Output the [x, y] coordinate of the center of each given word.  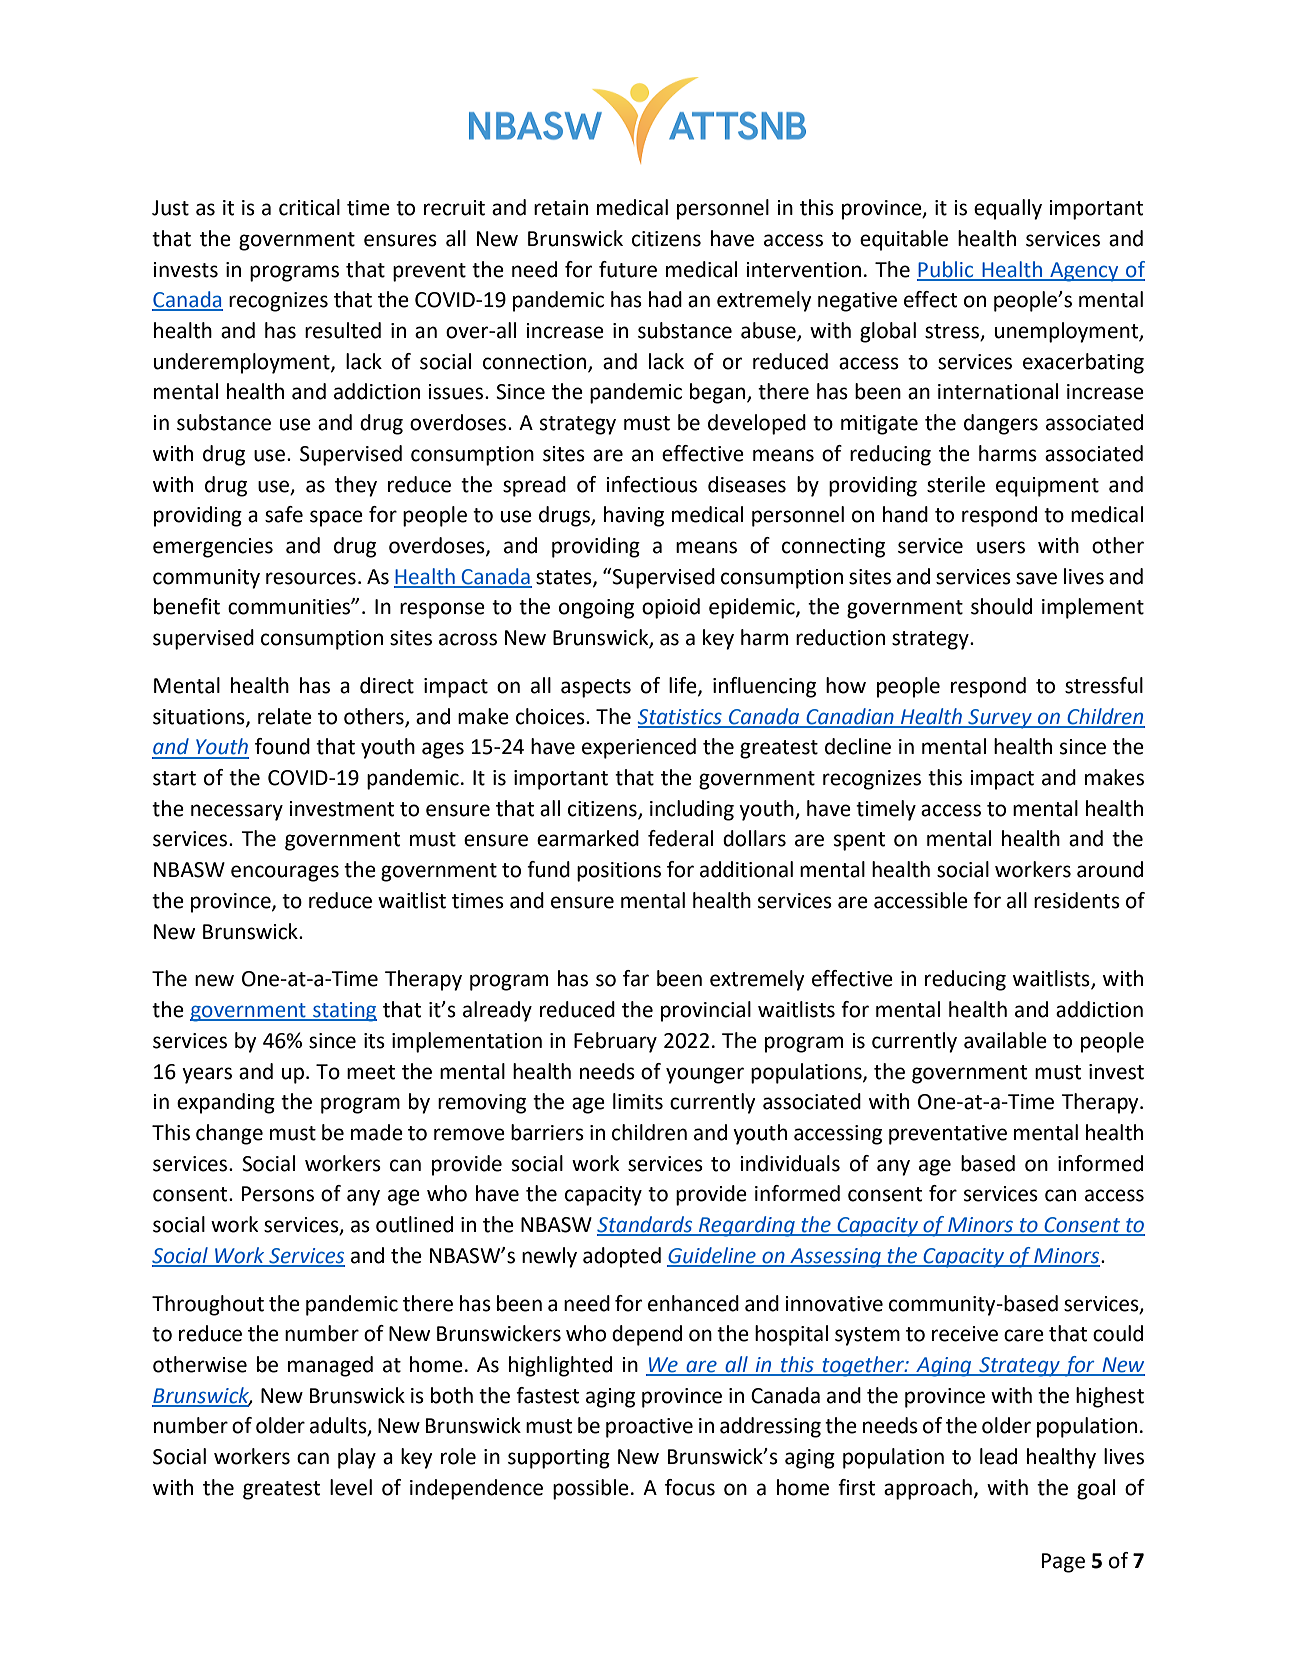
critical [309, 207]
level [351, 1487]
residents [1077, 900]
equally [1008, 209]
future [628, 269]
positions [619, 872]
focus [690, 1487]
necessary [237, 812]
